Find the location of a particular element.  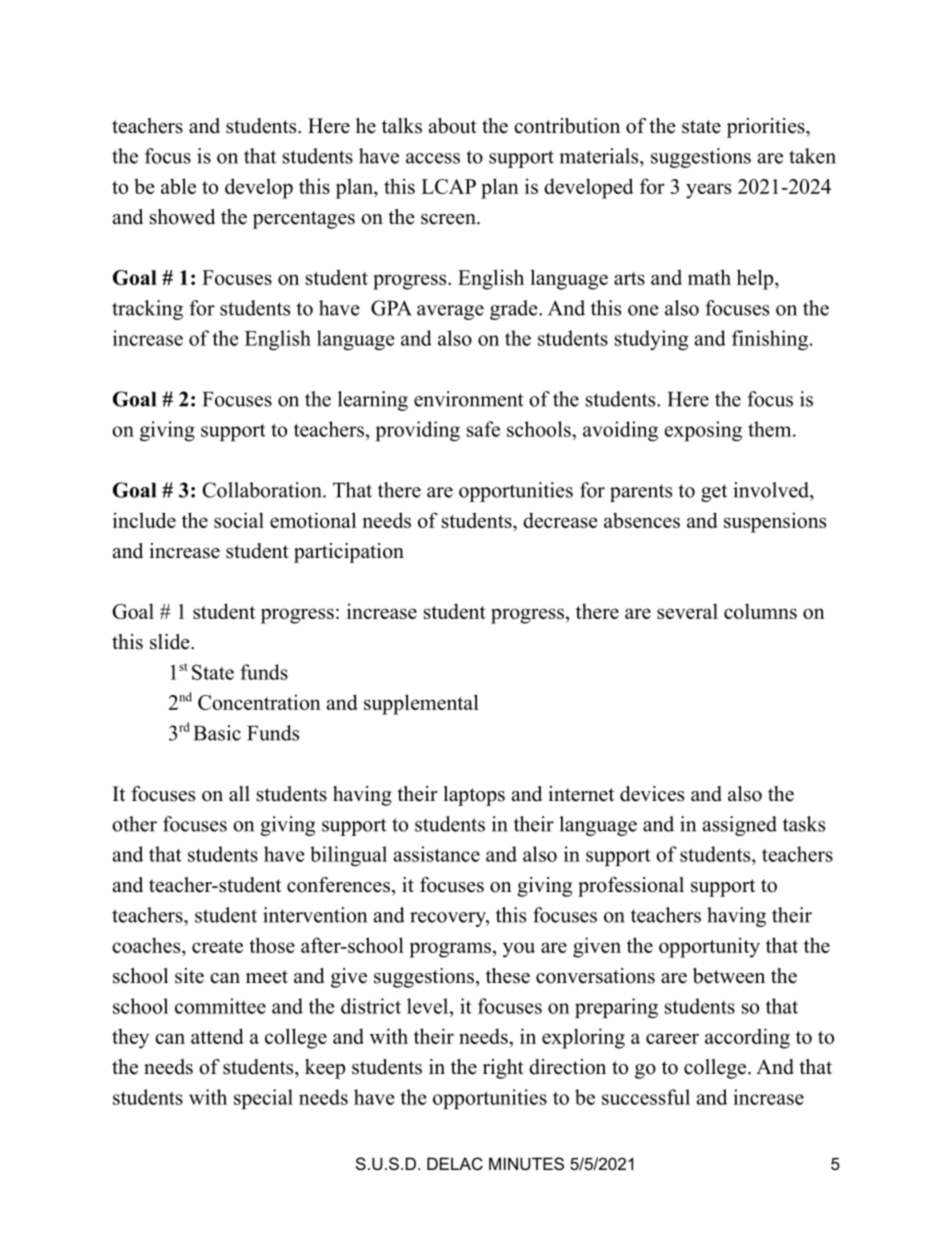

get is located at coordinates (714, 493).
